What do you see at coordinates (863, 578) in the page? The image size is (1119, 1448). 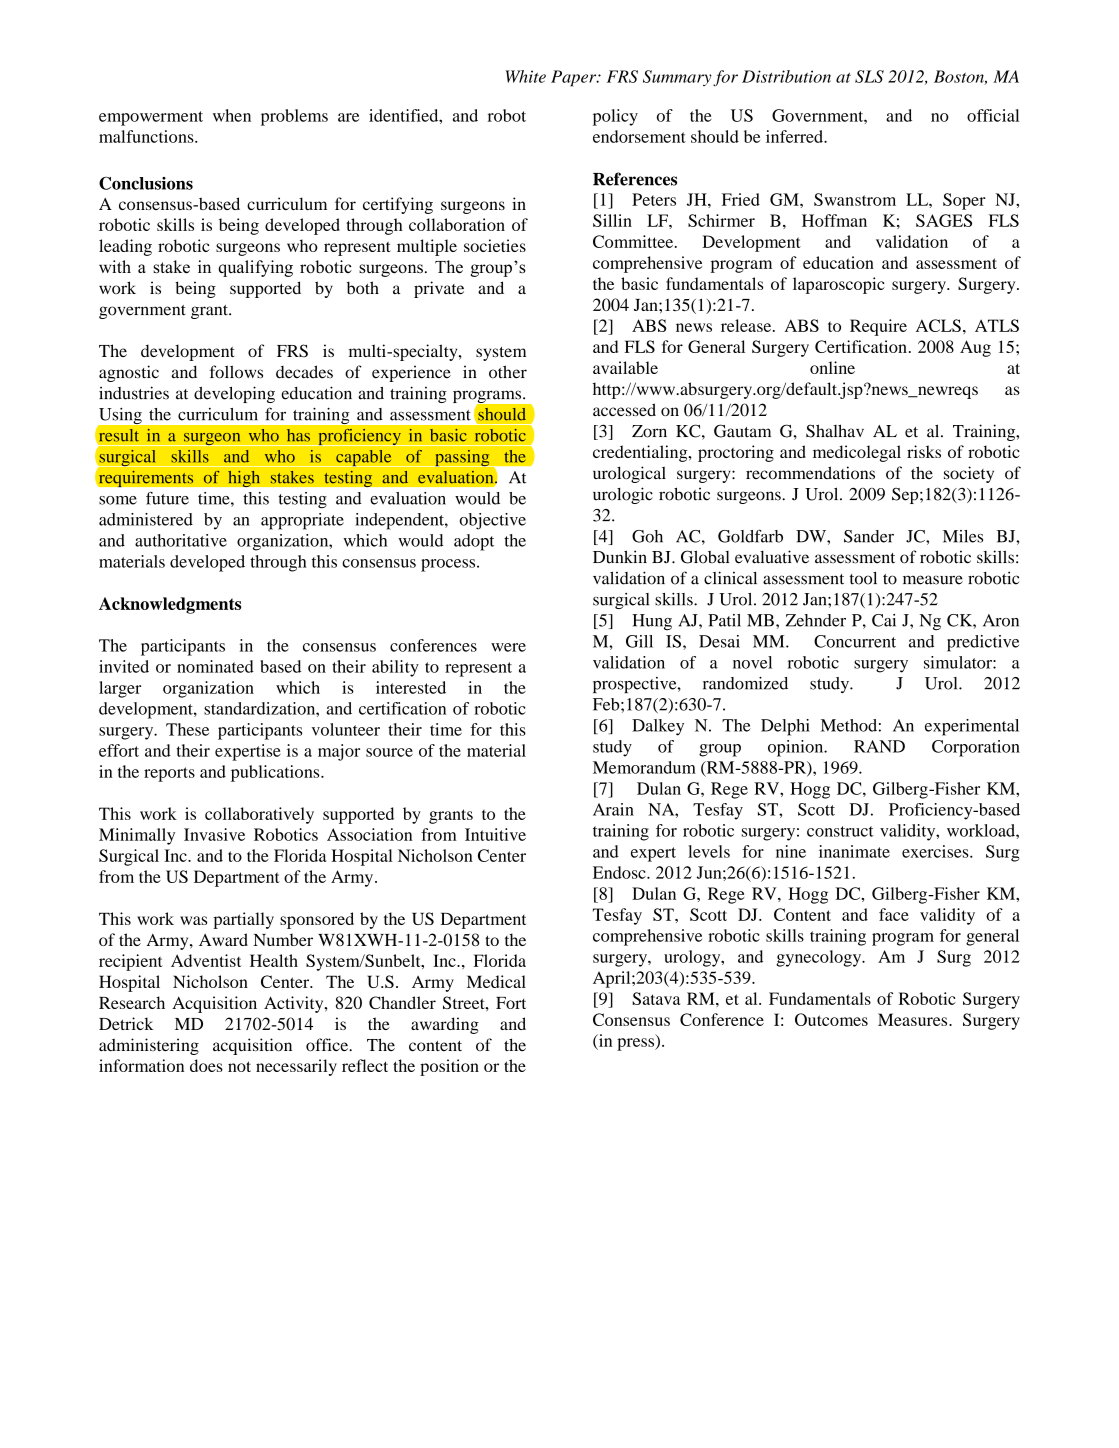 I see `tool` at bounding box center [863, 578].
